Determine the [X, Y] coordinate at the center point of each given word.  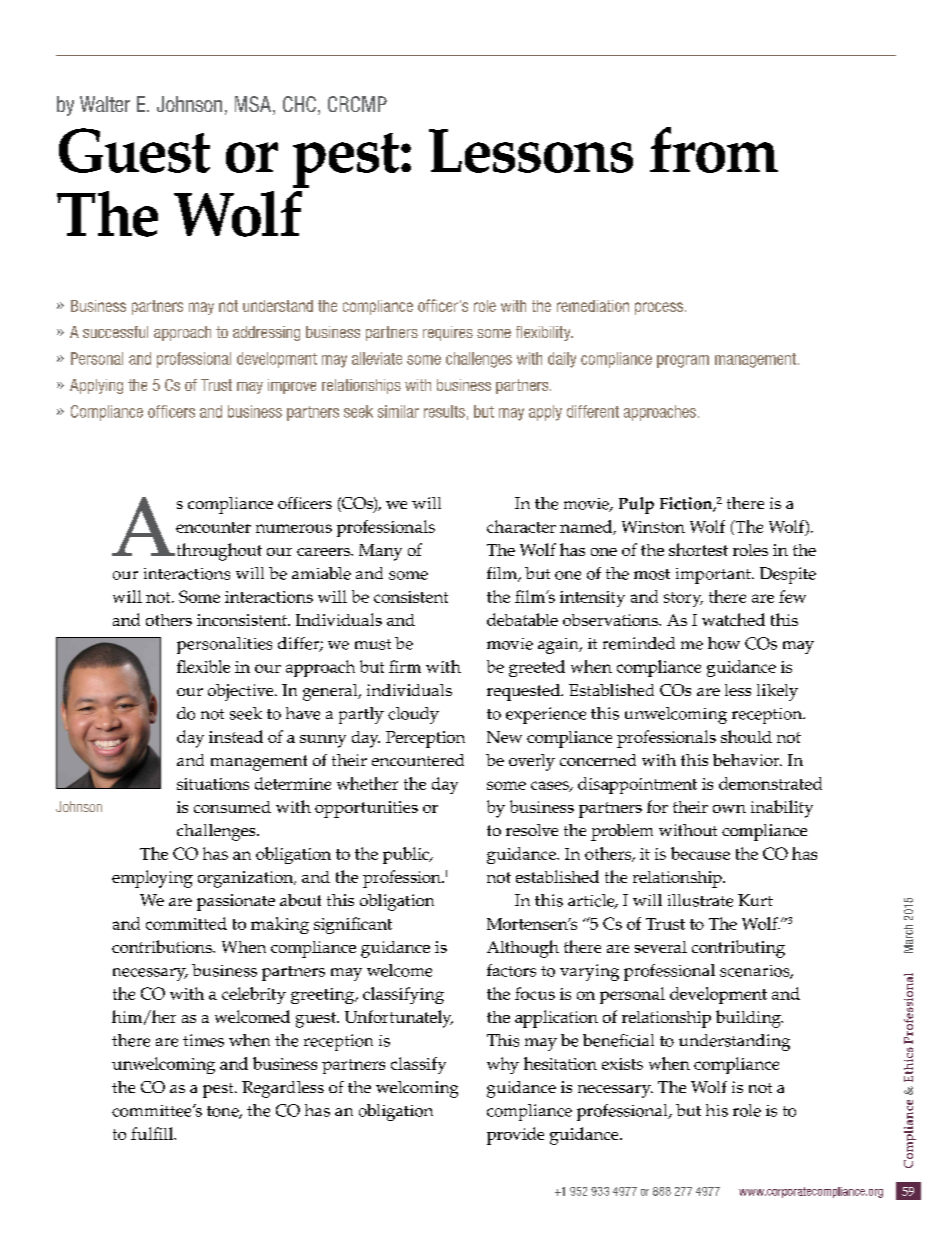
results [444, 411]
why [503, 1065]
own [729, 809]
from [714, 150]
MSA [254, 105]
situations [213, 784]
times [203, 1040]
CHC [299, 104]
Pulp [636, 505]
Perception [425, 739]
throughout [218, 552]
